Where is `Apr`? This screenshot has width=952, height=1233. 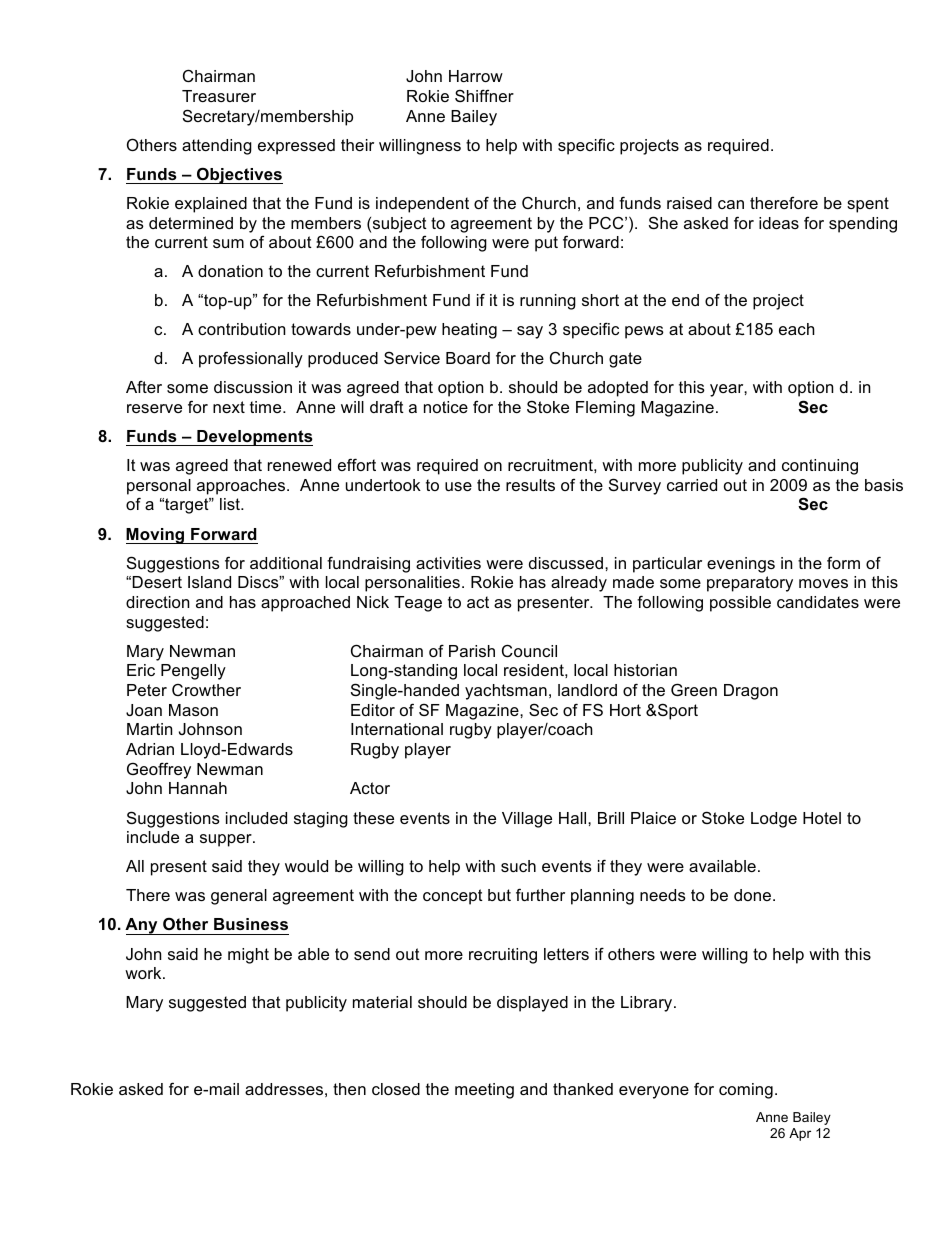
Apr is located at coordinates (800, 1134).
